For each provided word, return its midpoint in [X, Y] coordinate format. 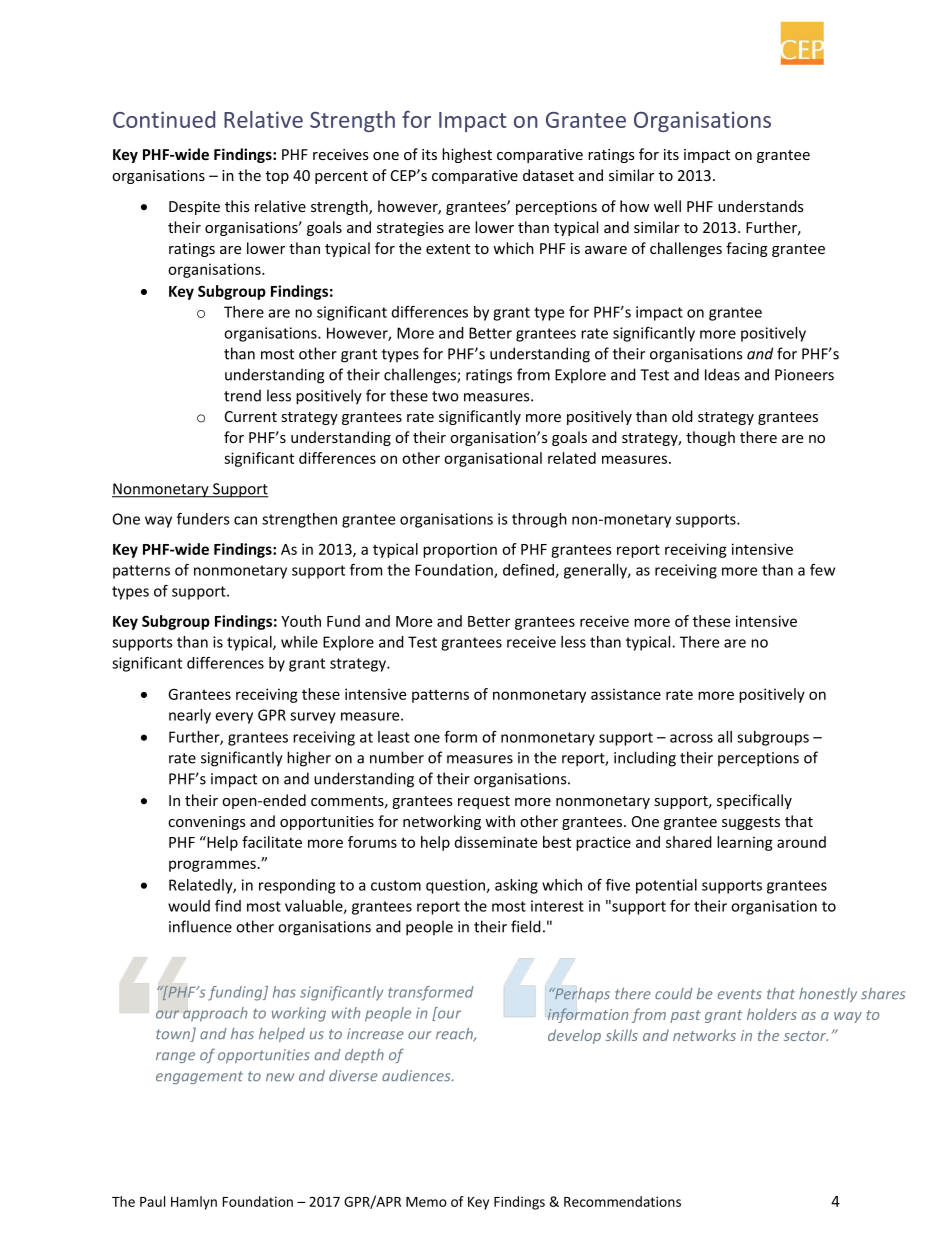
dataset [548, 175]
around [801, 842]
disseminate [496, 842]
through [539, 520]
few [822, 570]
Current [251, 416]
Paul [152, 1201]
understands [761, 206]
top [277, 177]
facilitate [272, 842]
